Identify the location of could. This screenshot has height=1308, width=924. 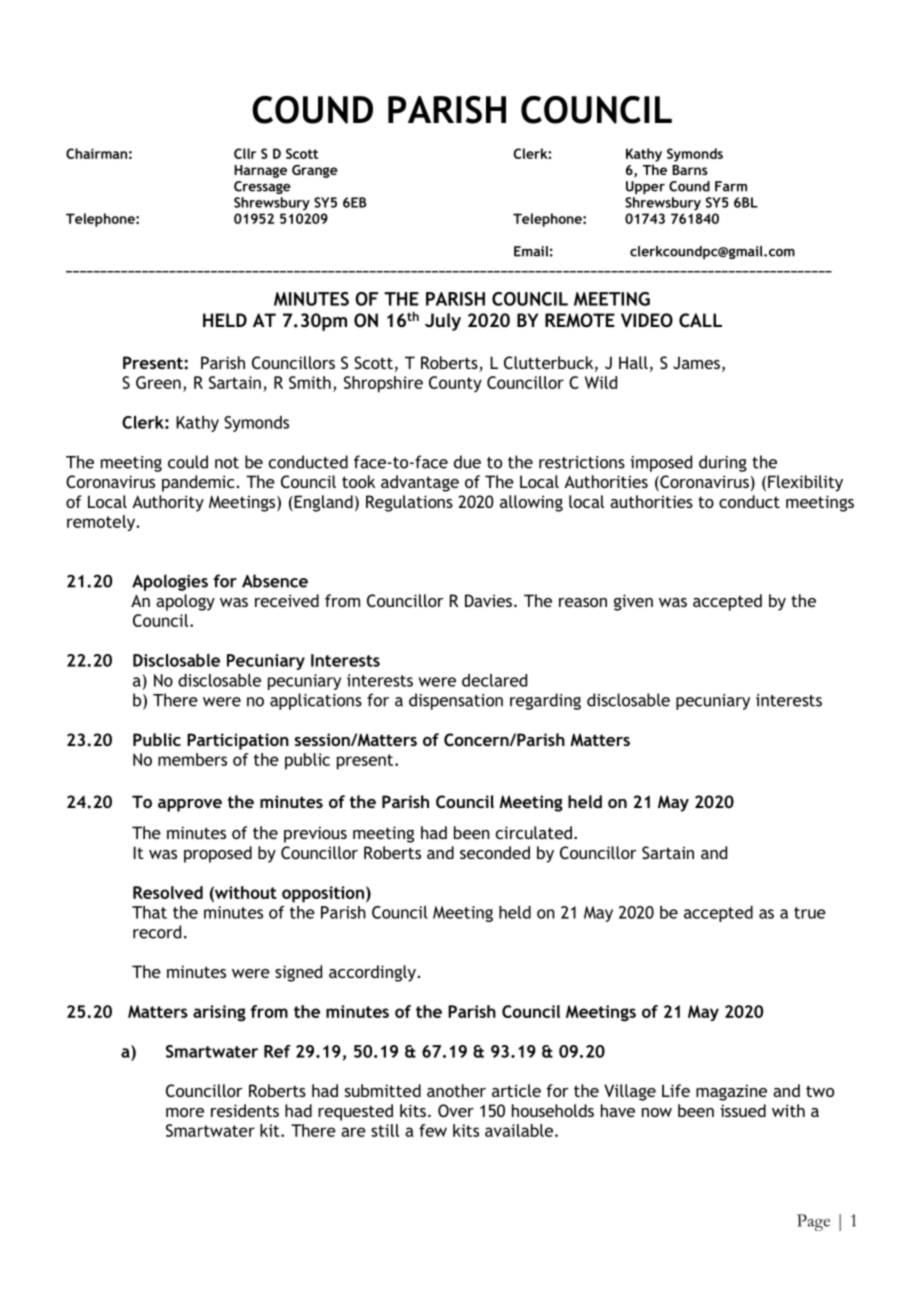
(188, 462).
